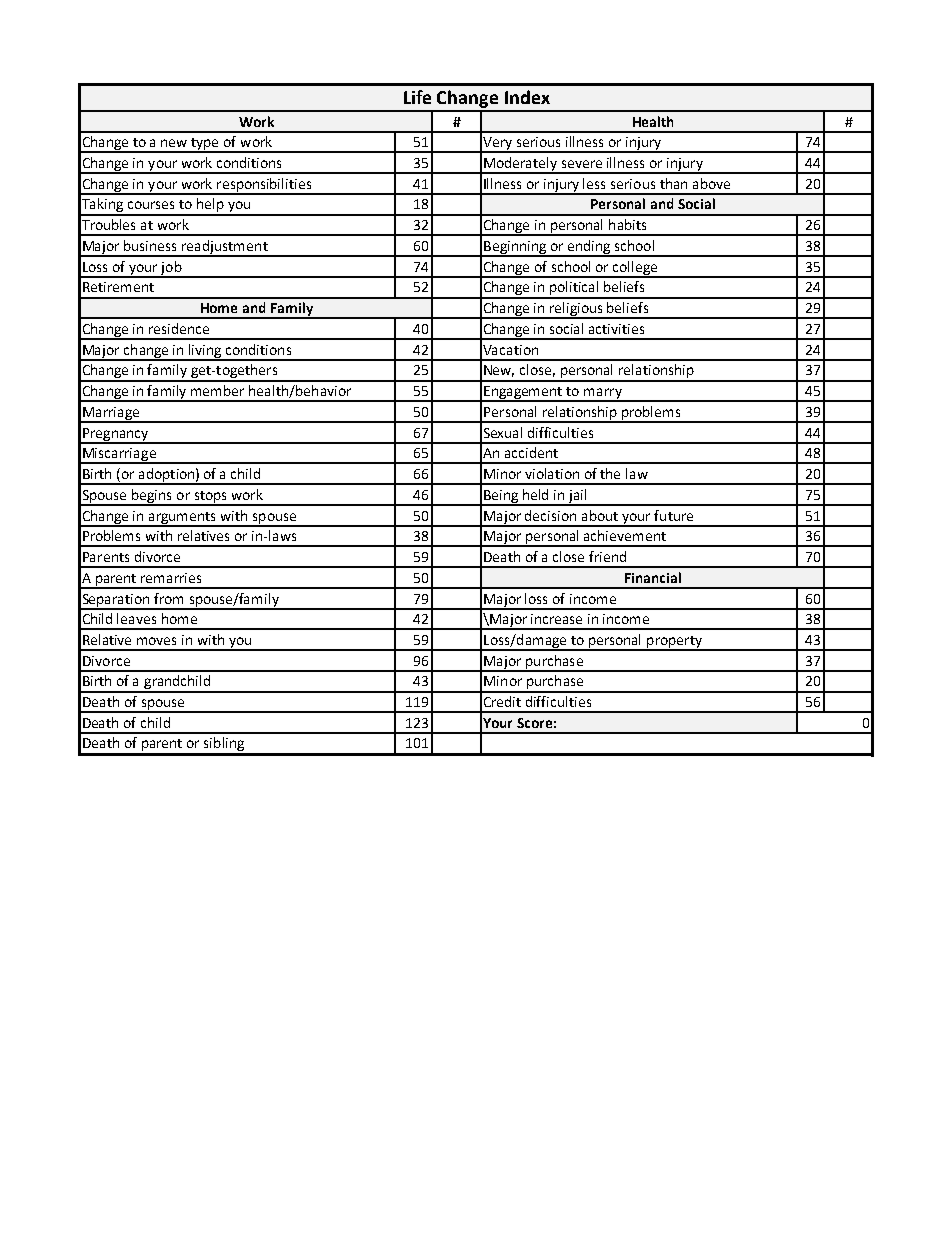 This screenshot has height=1233, width=952. I want to click on increase, so click(556, 619).
